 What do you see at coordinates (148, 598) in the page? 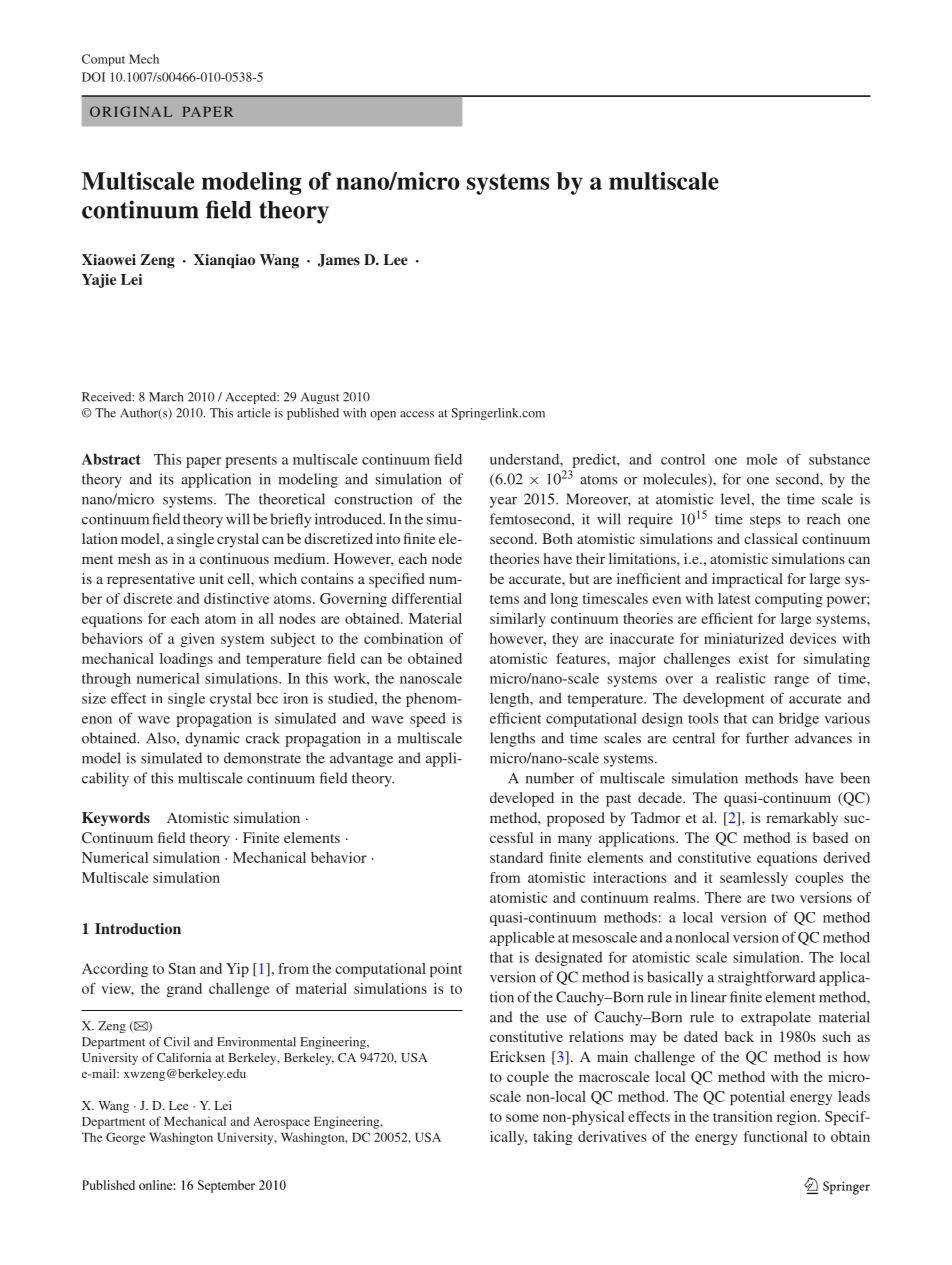
I see `discrete` at bounding box center [148, 598].
